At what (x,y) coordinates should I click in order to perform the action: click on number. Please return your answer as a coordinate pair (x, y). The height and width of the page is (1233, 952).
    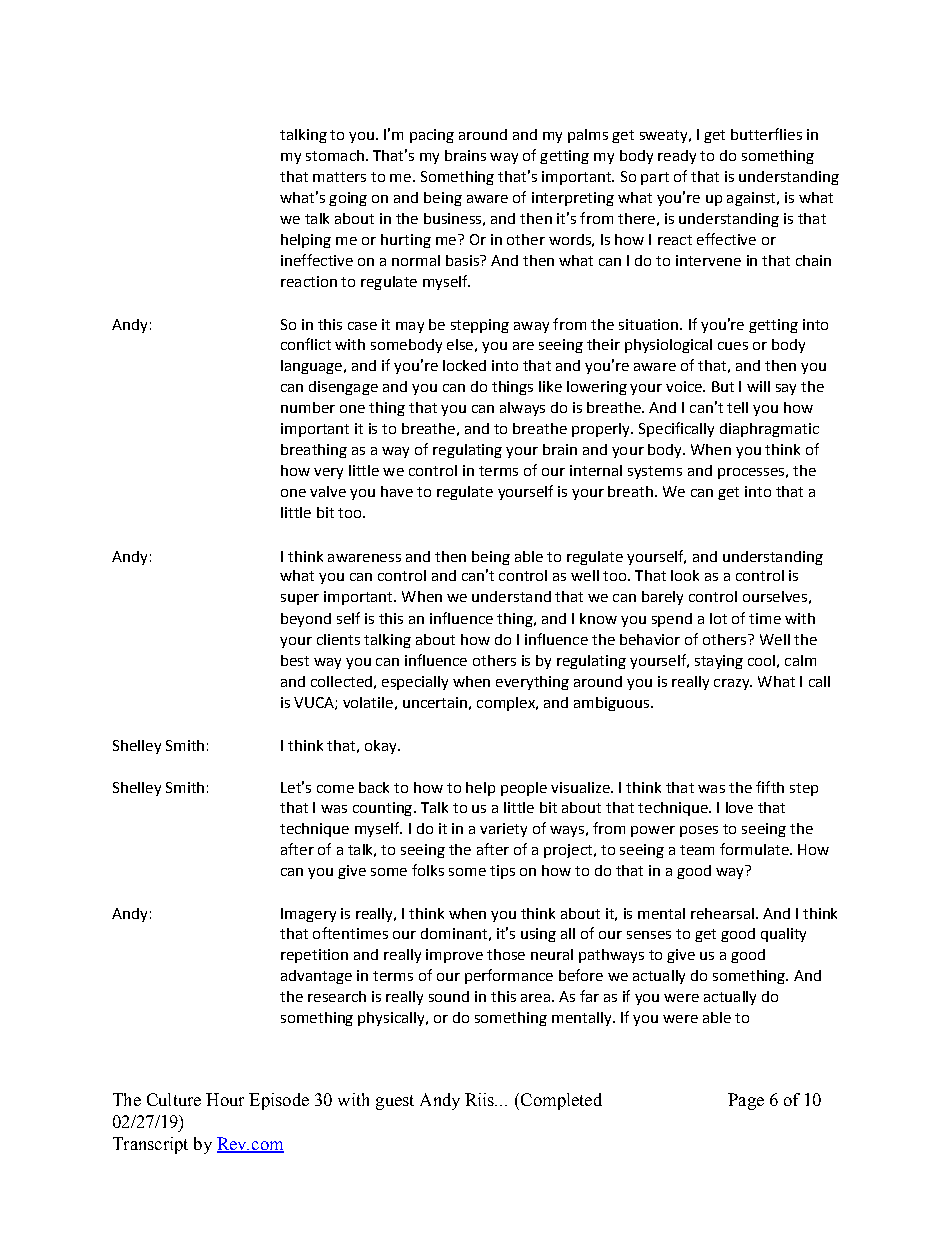
    Looking at the image, I should click on (308, 407).
